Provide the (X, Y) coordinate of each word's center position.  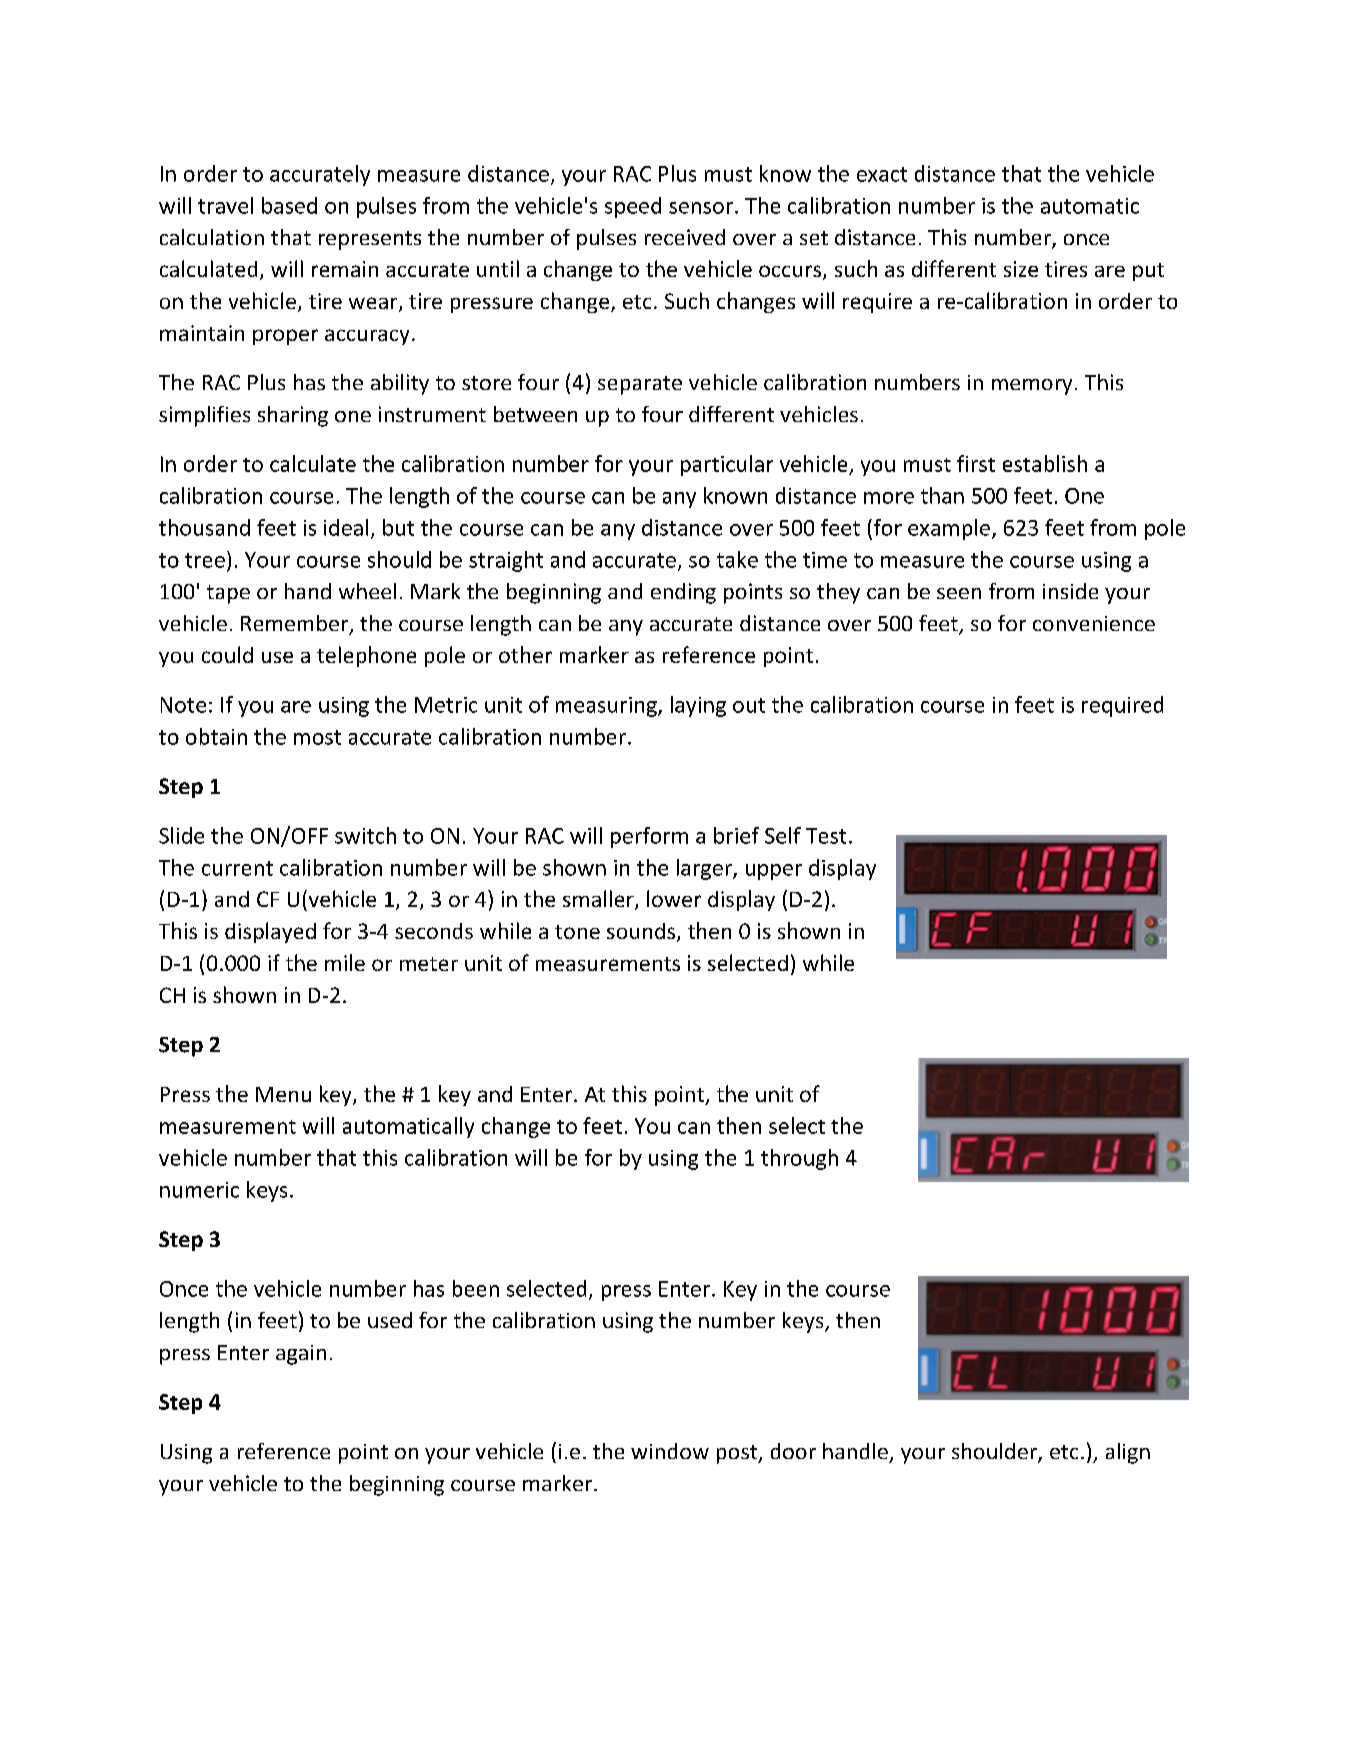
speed (633, 207)
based (289, 205)
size (1021, 269)
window (670, 1451)
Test (826, 836)
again (301, 1355)
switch (365, 835)
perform (649, 837)
